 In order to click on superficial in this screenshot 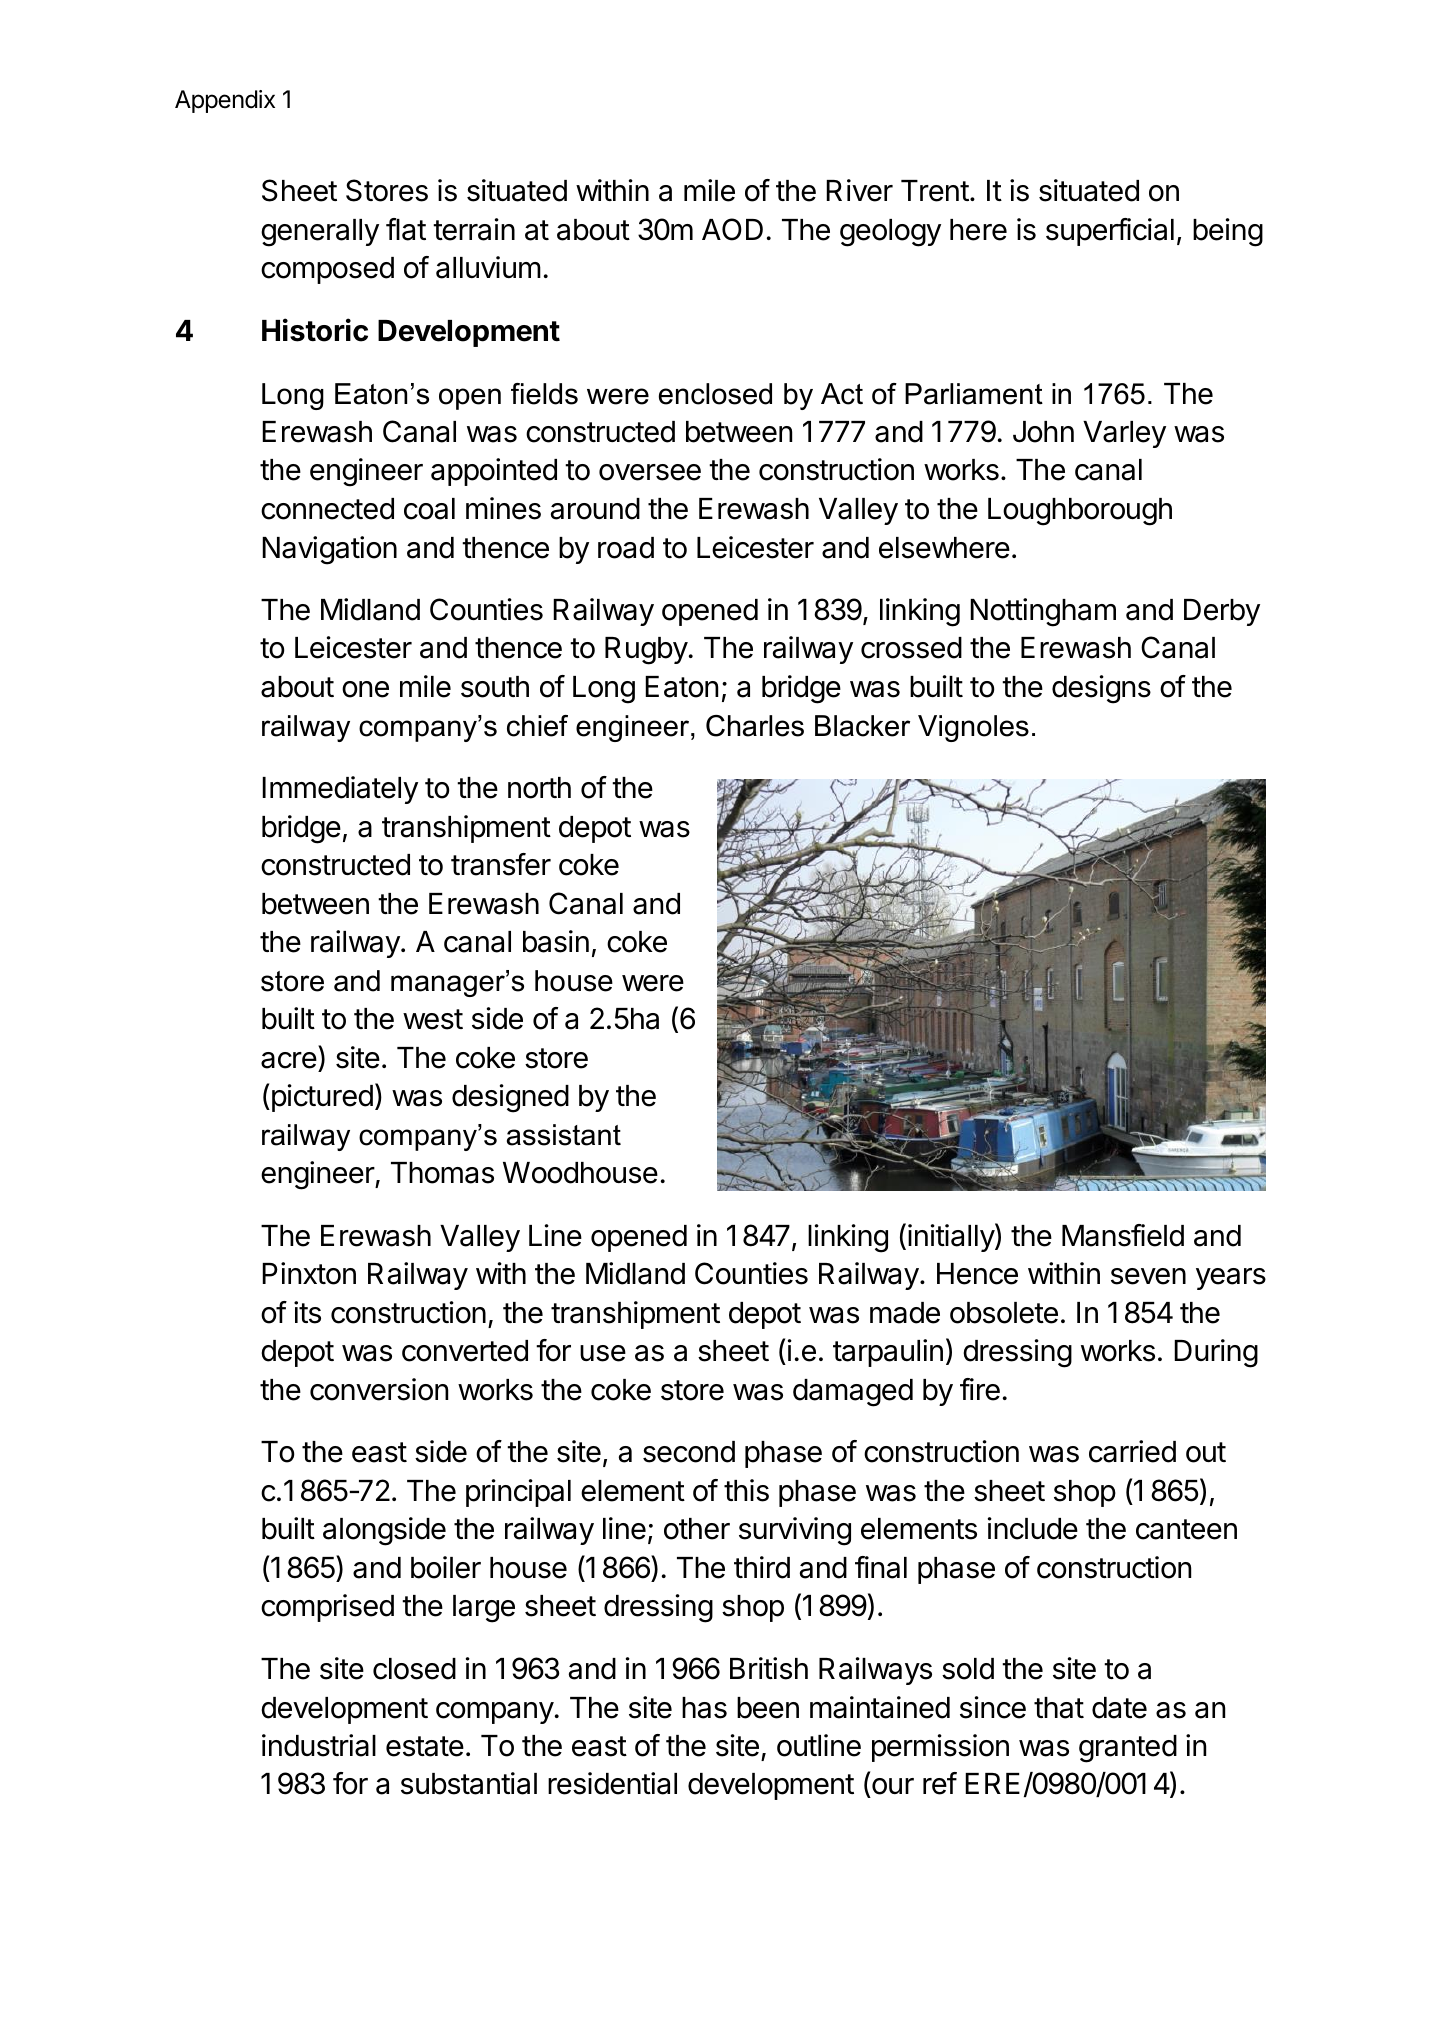, I will do `click(1110, 232)`.
